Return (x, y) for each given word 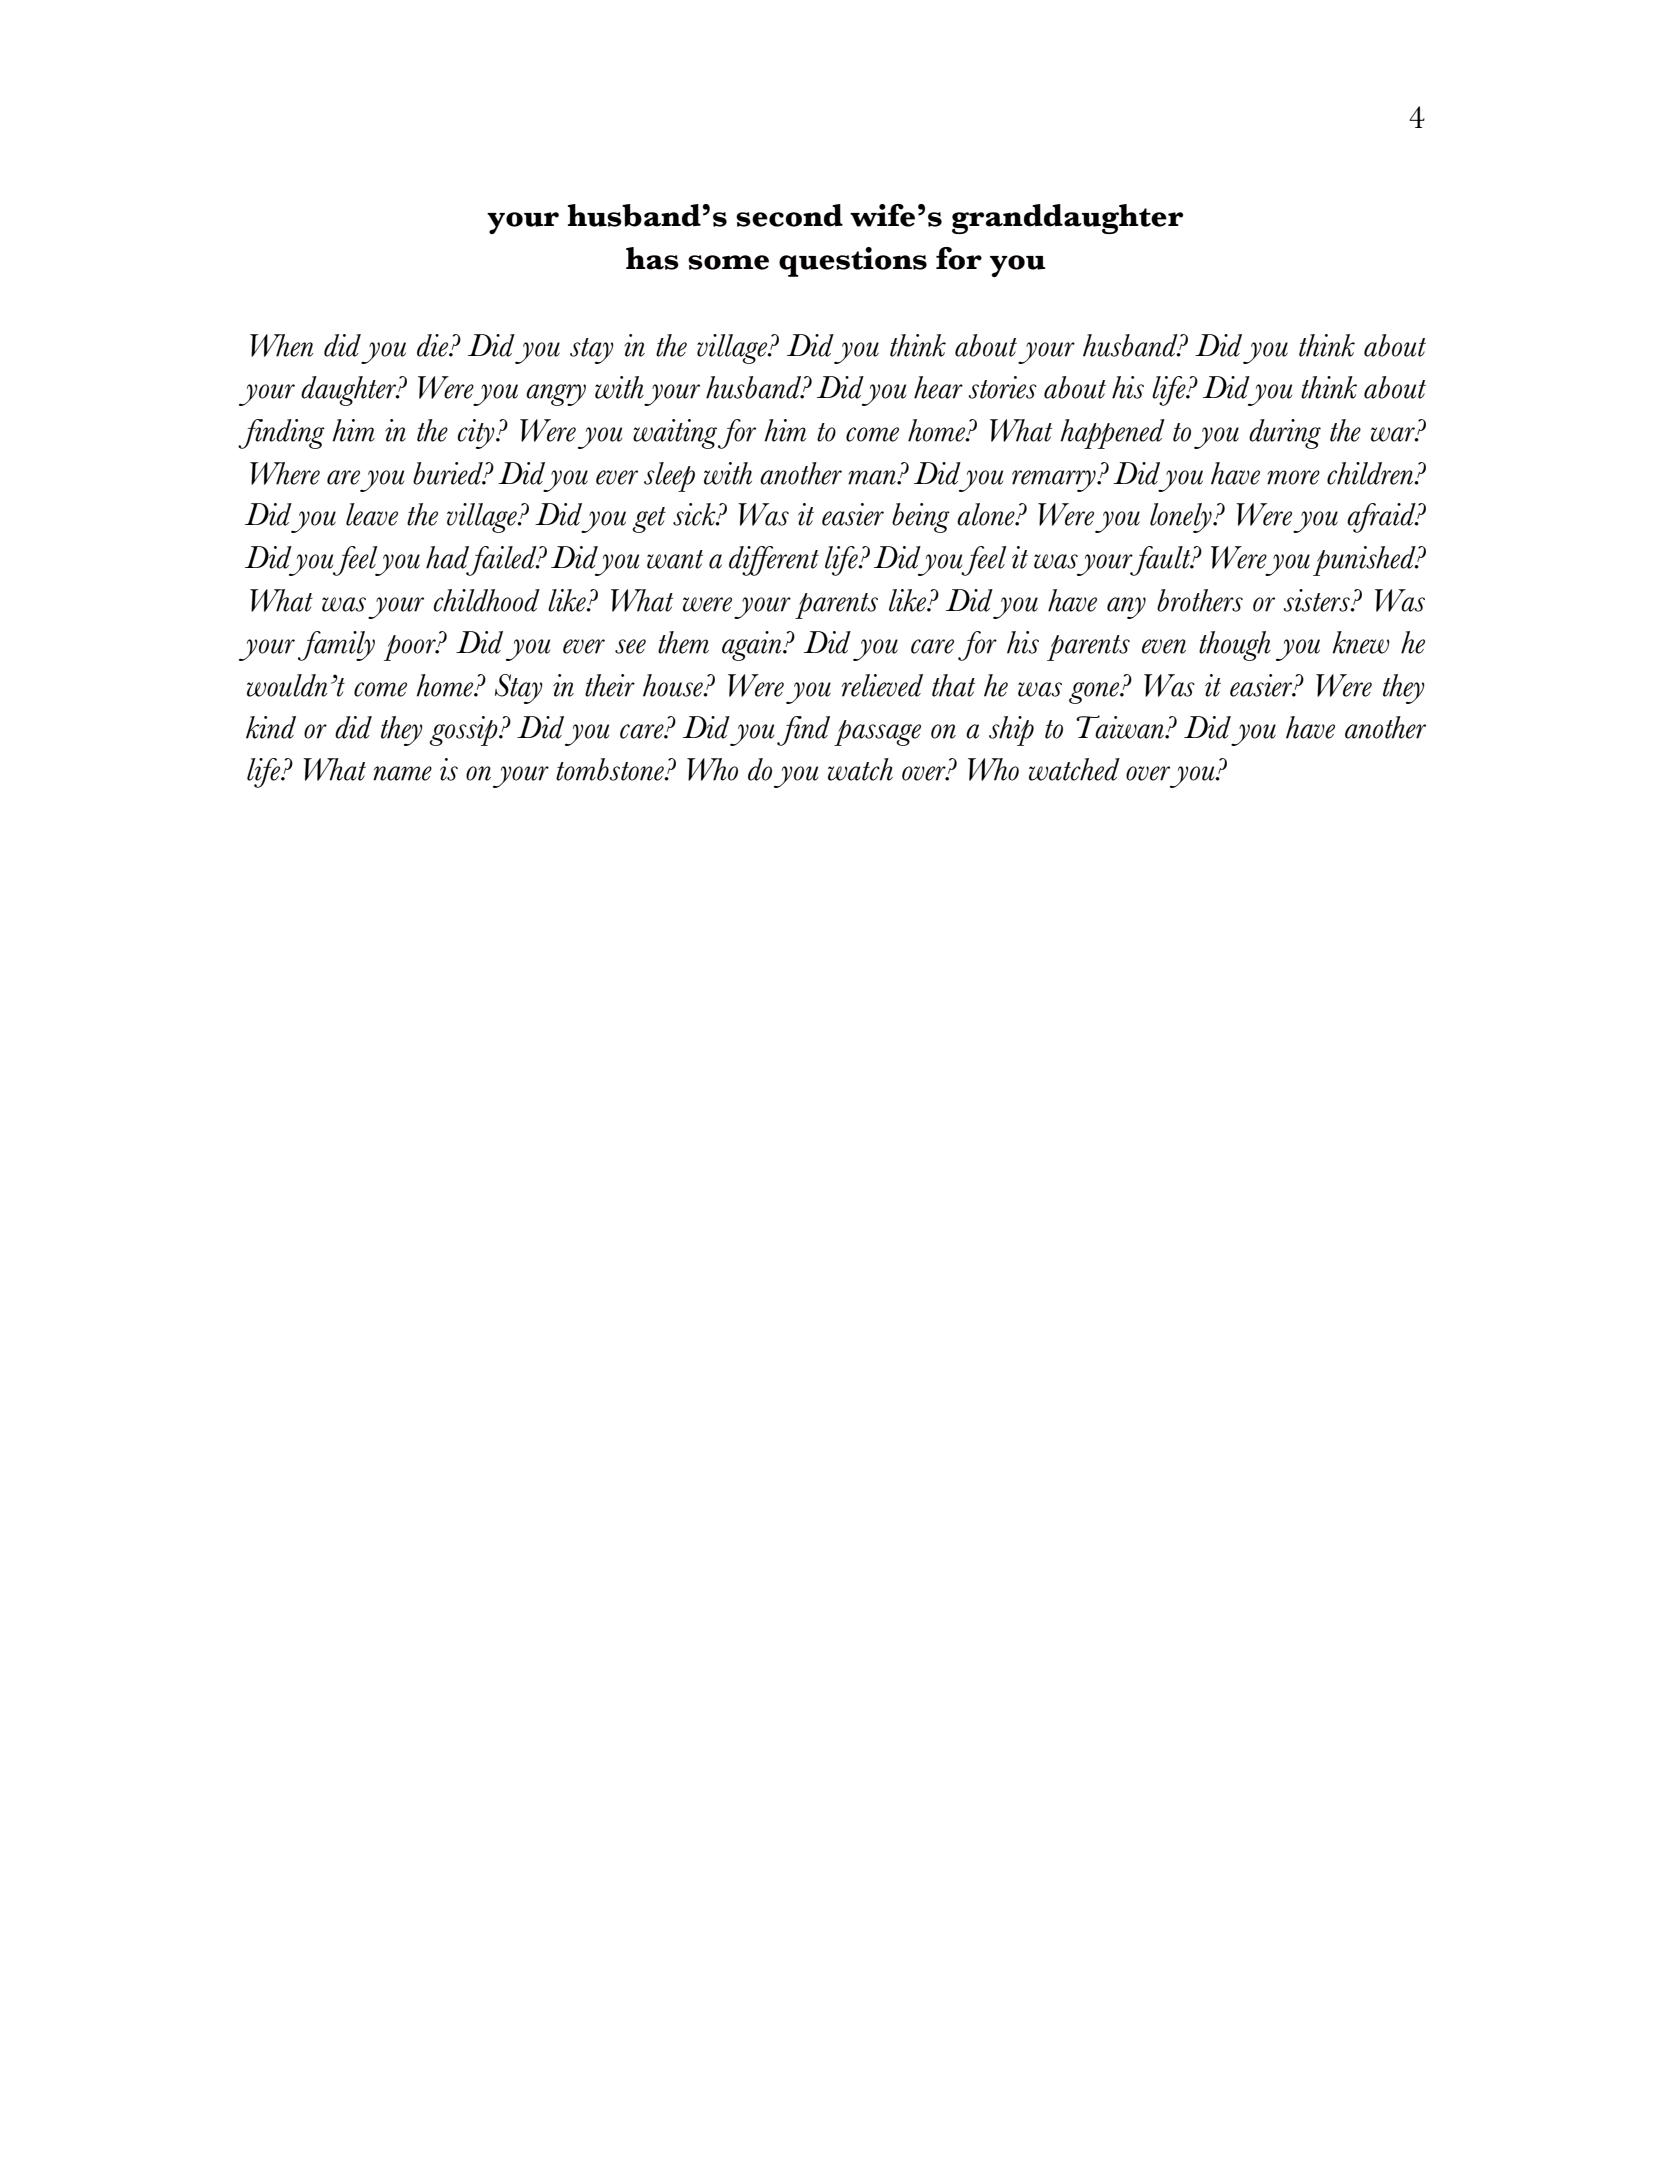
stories (1002, 387)
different (774, 561)
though (1235, 646)
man (873, 477)
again (753, 646)
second (789, 215)
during (1285, 434)
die (434, 345)
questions (853, 262)
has (652, 258)
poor (411, 648)
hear (938, 387)
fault (1160, 561)
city (477, 434)
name (402, 773)
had (447, 557)
